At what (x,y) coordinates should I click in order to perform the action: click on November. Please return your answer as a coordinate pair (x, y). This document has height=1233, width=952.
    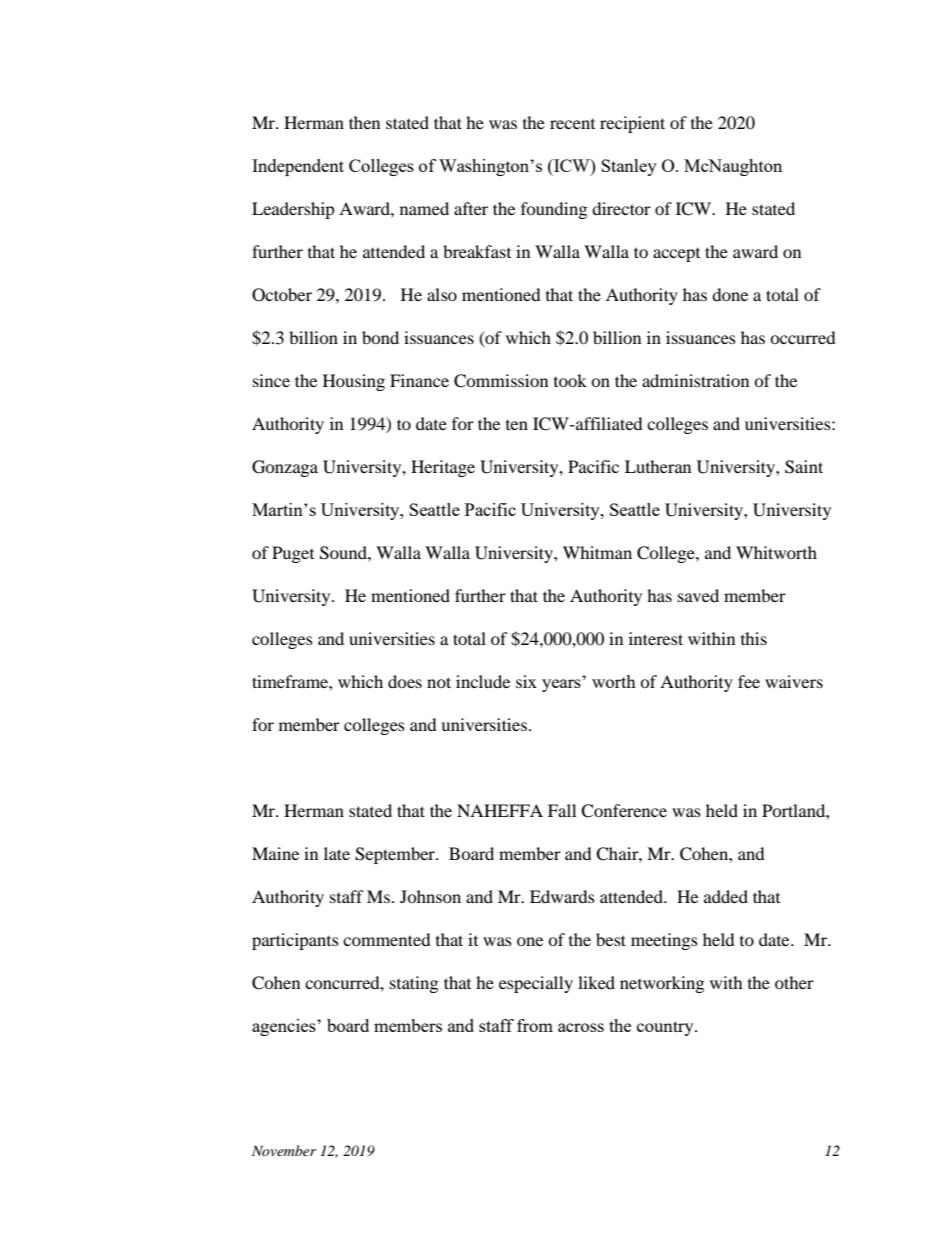
    Looking at the image, I should click on (284, 1150).
